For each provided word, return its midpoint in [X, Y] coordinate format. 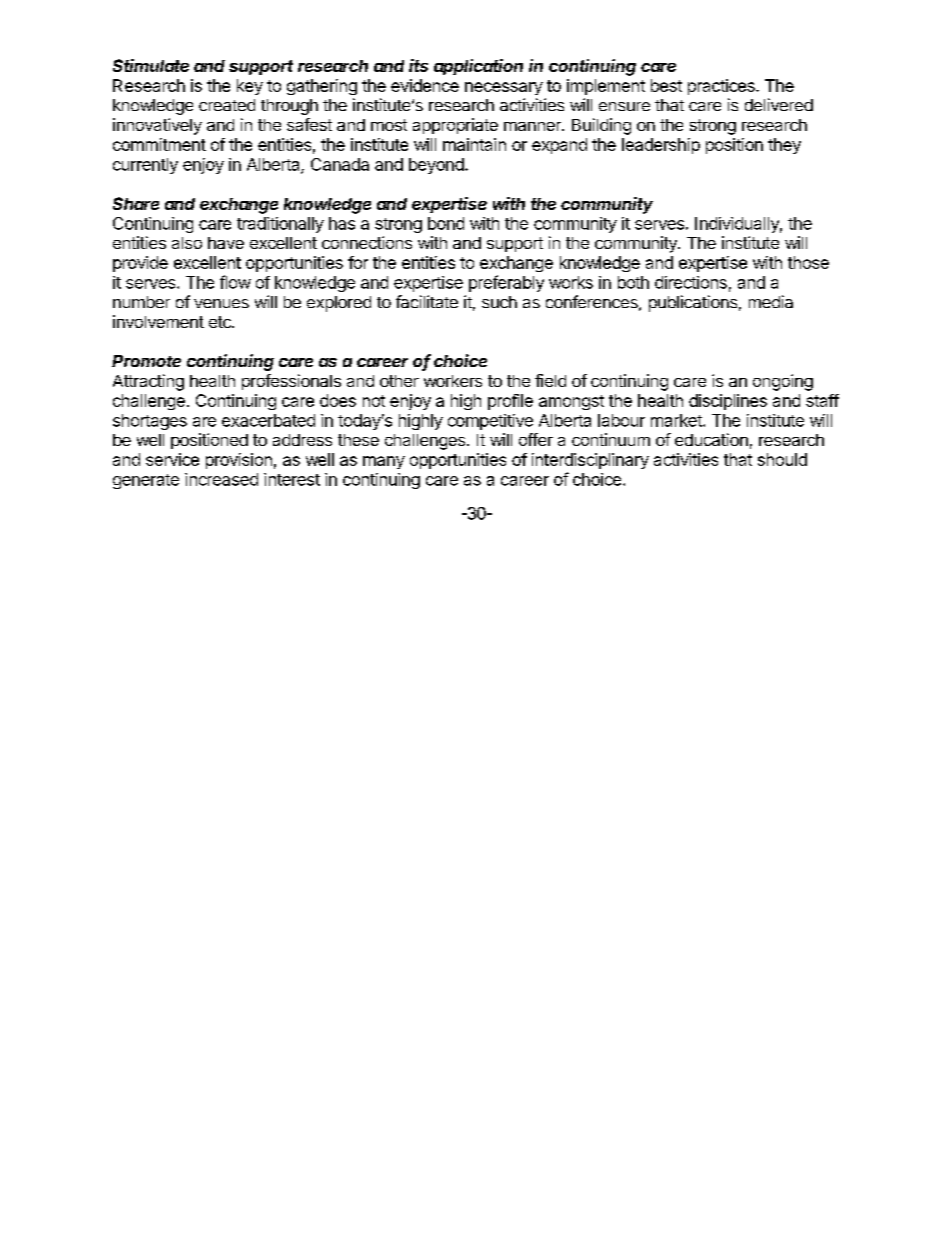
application [478, 67]
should [782, 459]
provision [239, 461]
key [250, 87]
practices [722, 87]
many [384, 462]
